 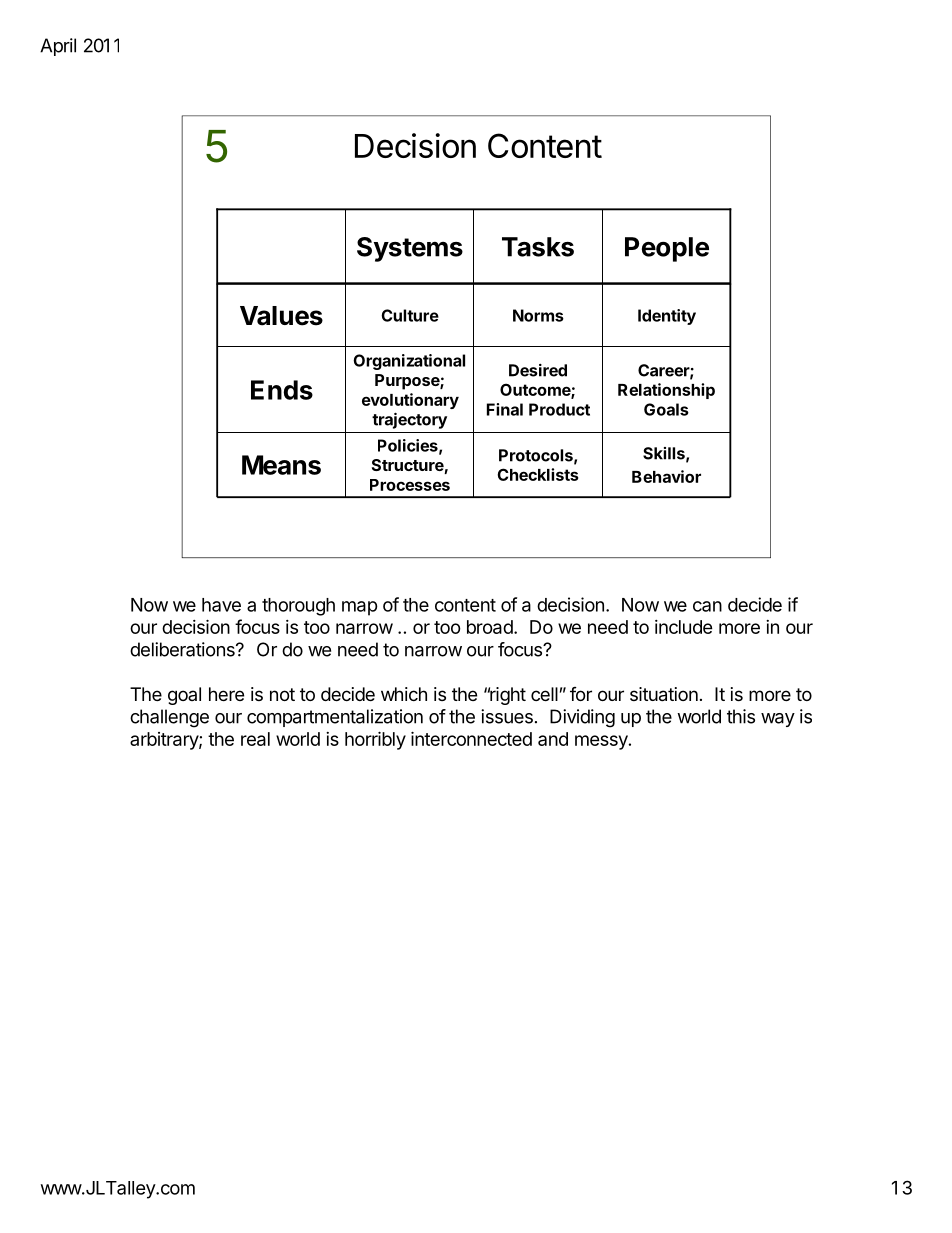 What do you see at coordinates (666, 391) in the page?
I see `Relationship` at bounding box center [666, 391].
